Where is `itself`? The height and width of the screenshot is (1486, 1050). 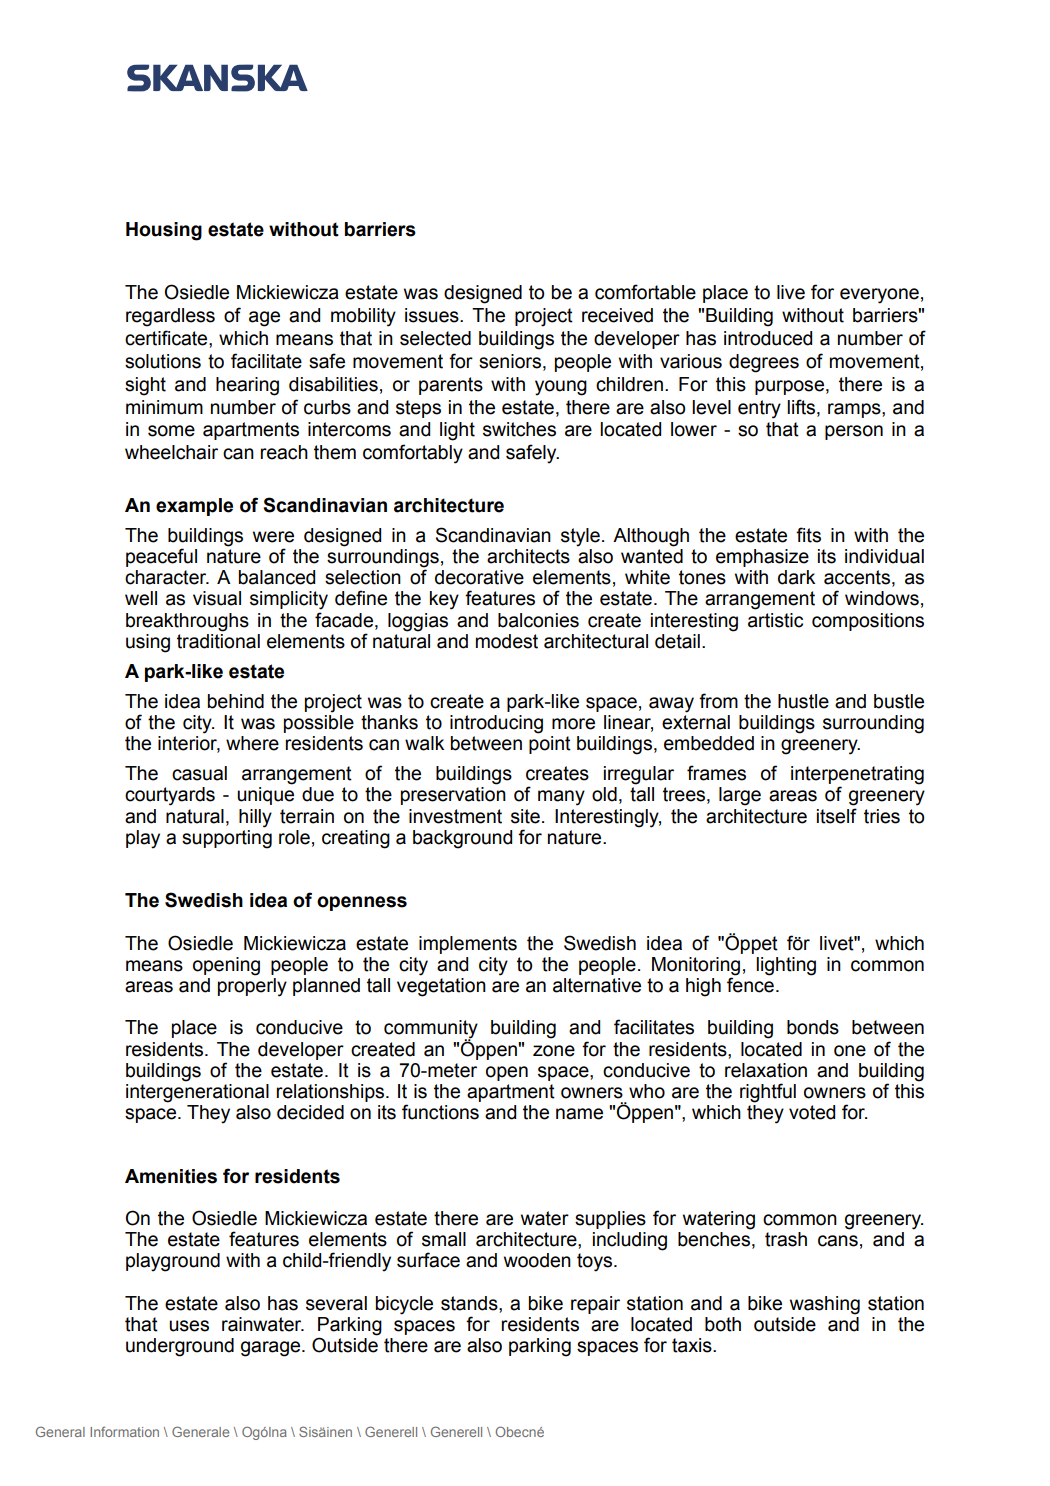 itself is located at coordinates (837, 816).
